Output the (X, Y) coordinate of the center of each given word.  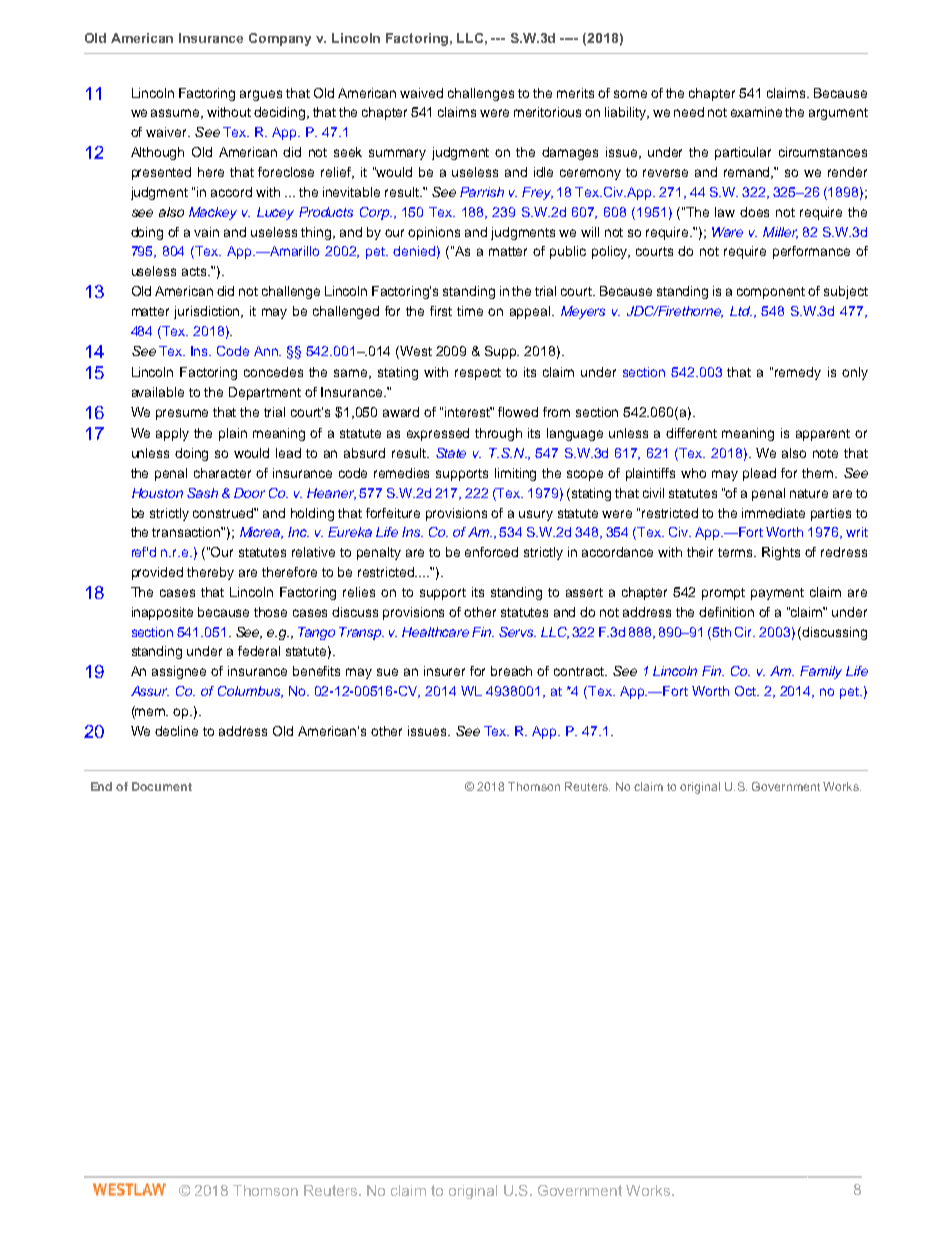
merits (575, 93)
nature (809, 493)
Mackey (213, 213)
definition (726, 612)
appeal (531, 312)
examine (756, 112)
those (270, 612)
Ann (267, 351)
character (222, 473)
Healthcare (435, 632)
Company (280, 39)
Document (162, 786)
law (725, 212)
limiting (515, 474)
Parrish (482, 192)
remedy (798, 373)
